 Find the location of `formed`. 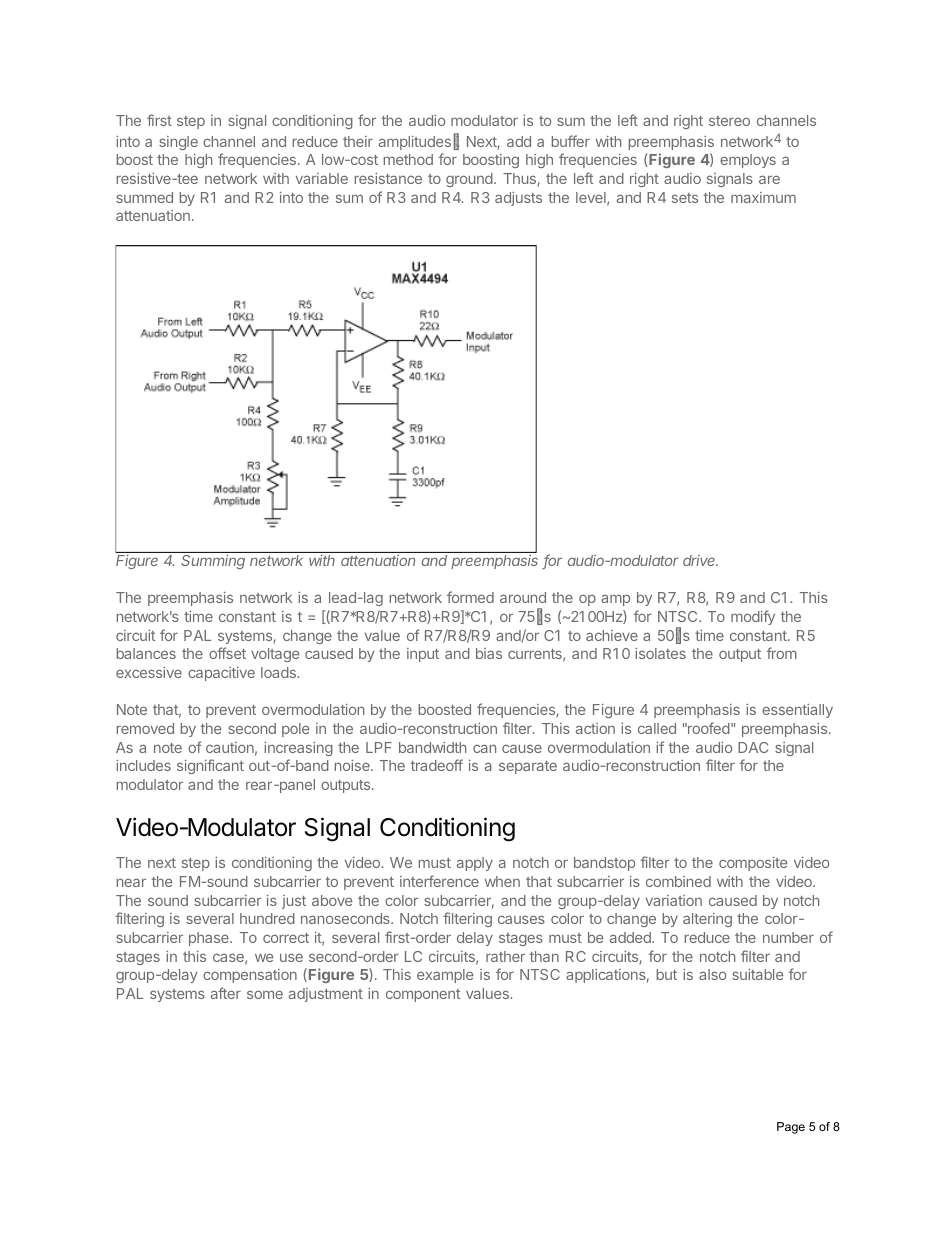

formed is located at coordinates (470, 597).
